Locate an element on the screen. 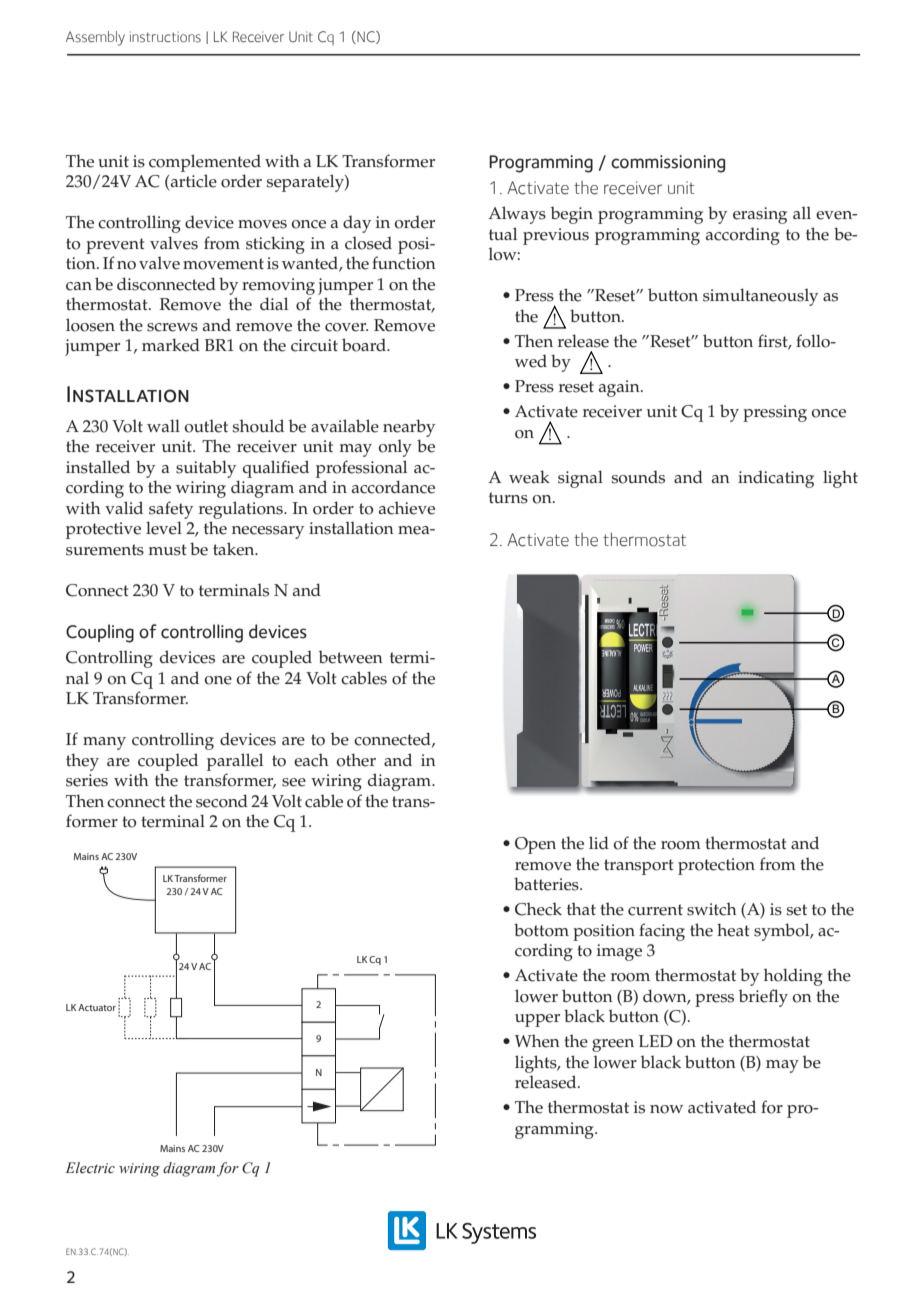 This screenshot has height=1308, width=924. wall is located at coordinates (163, 425).
